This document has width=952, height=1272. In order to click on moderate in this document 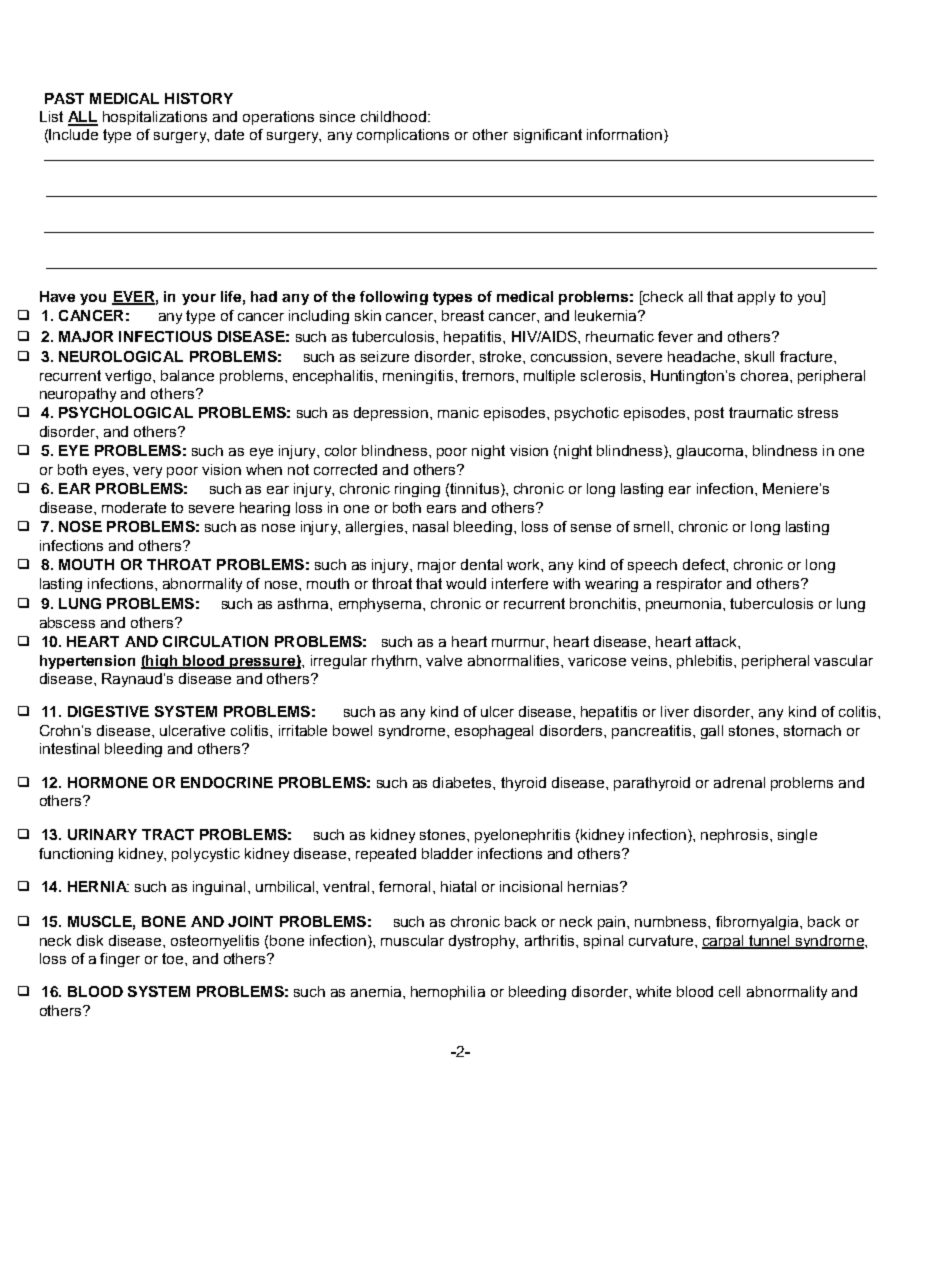, I will do `click(134, 507)`.
